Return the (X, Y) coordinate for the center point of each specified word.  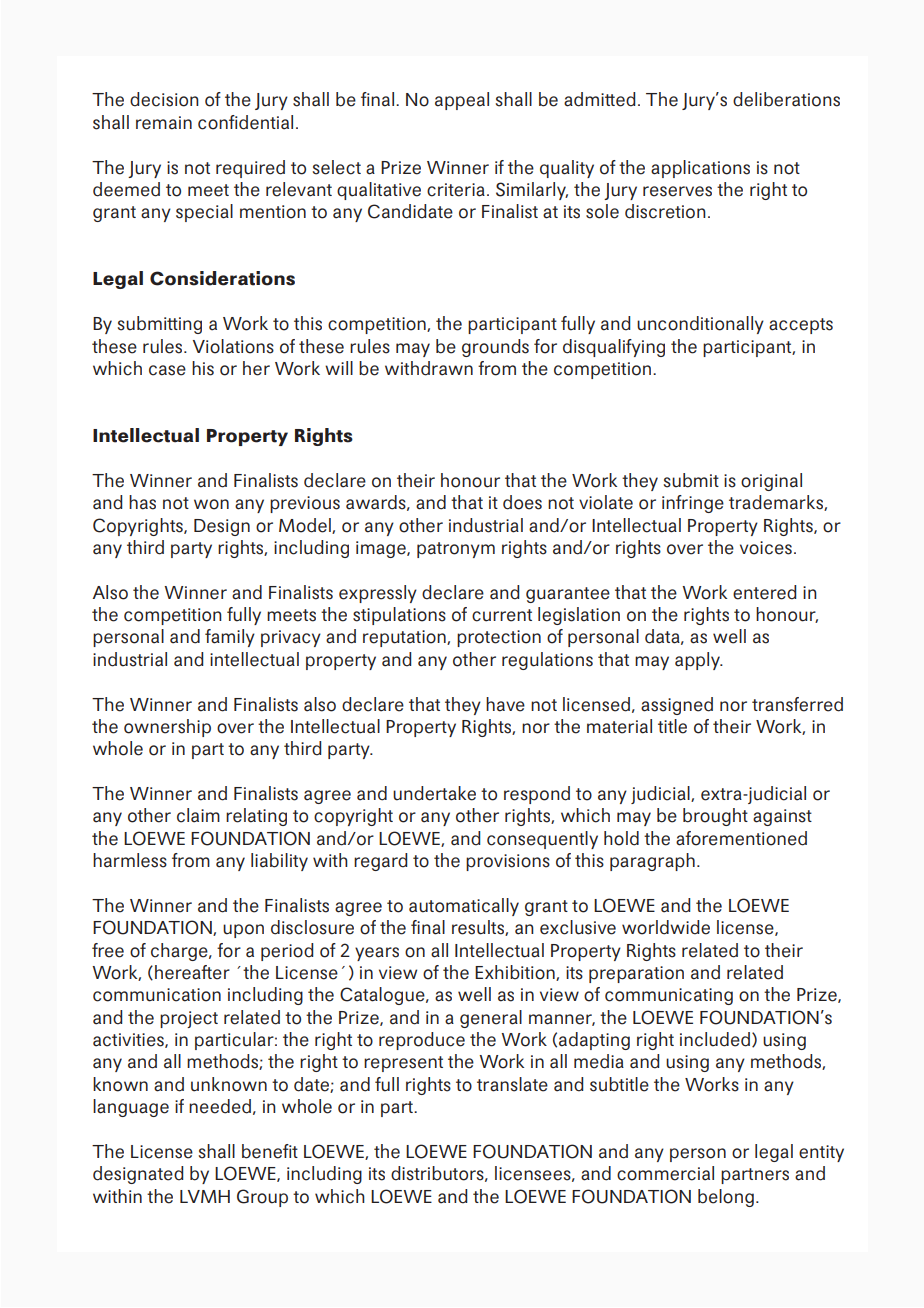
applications (700, 169)
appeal (462, 101)
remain (164, 123)
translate (512, 1084)
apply (698, 661)
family (230, 638)
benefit (270, 1151)
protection (499, 638)
